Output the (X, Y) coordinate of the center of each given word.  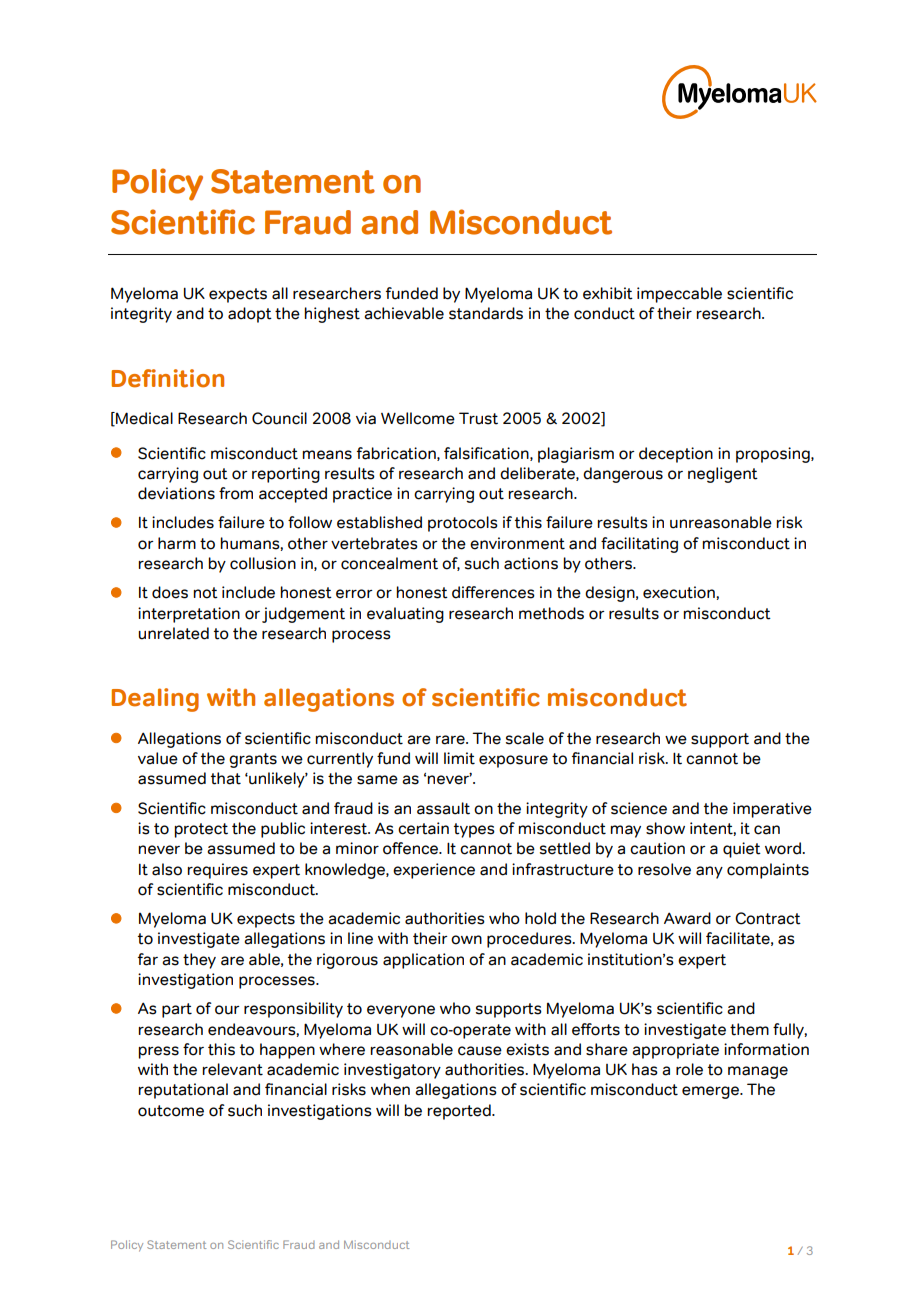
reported (460, 1112)
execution (680, 592)
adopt (250, 315)
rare (451, 740)
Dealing (155, 700)
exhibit (608, 293)
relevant (232, 1069)
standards (486, 313)
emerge (712, 1092)
